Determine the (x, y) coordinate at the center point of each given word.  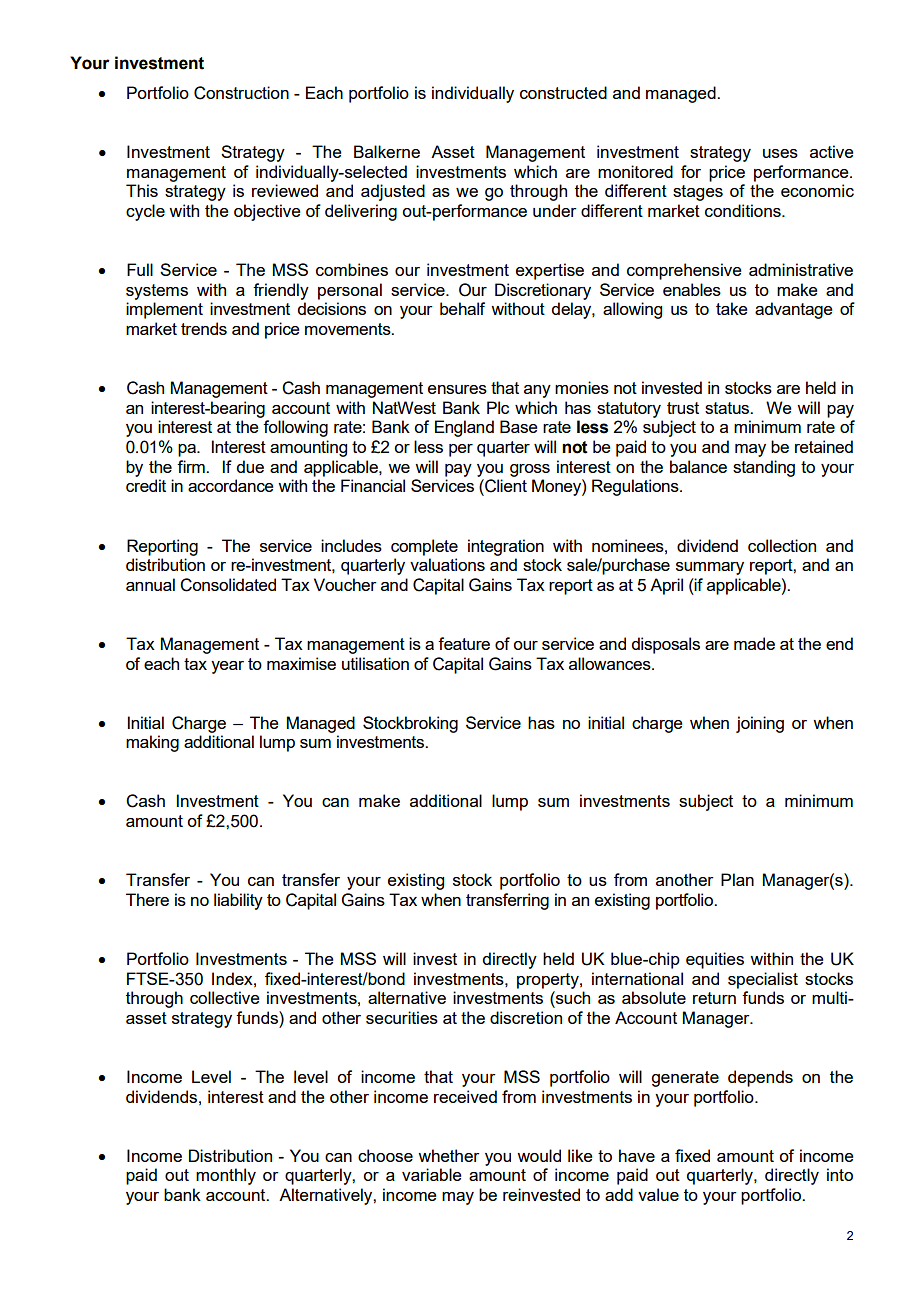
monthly (226, 1176)
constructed (563, 92)
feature (464, 643)
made (754, 643)
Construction (241, 93)
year (227, 667)
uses (780, 153)
